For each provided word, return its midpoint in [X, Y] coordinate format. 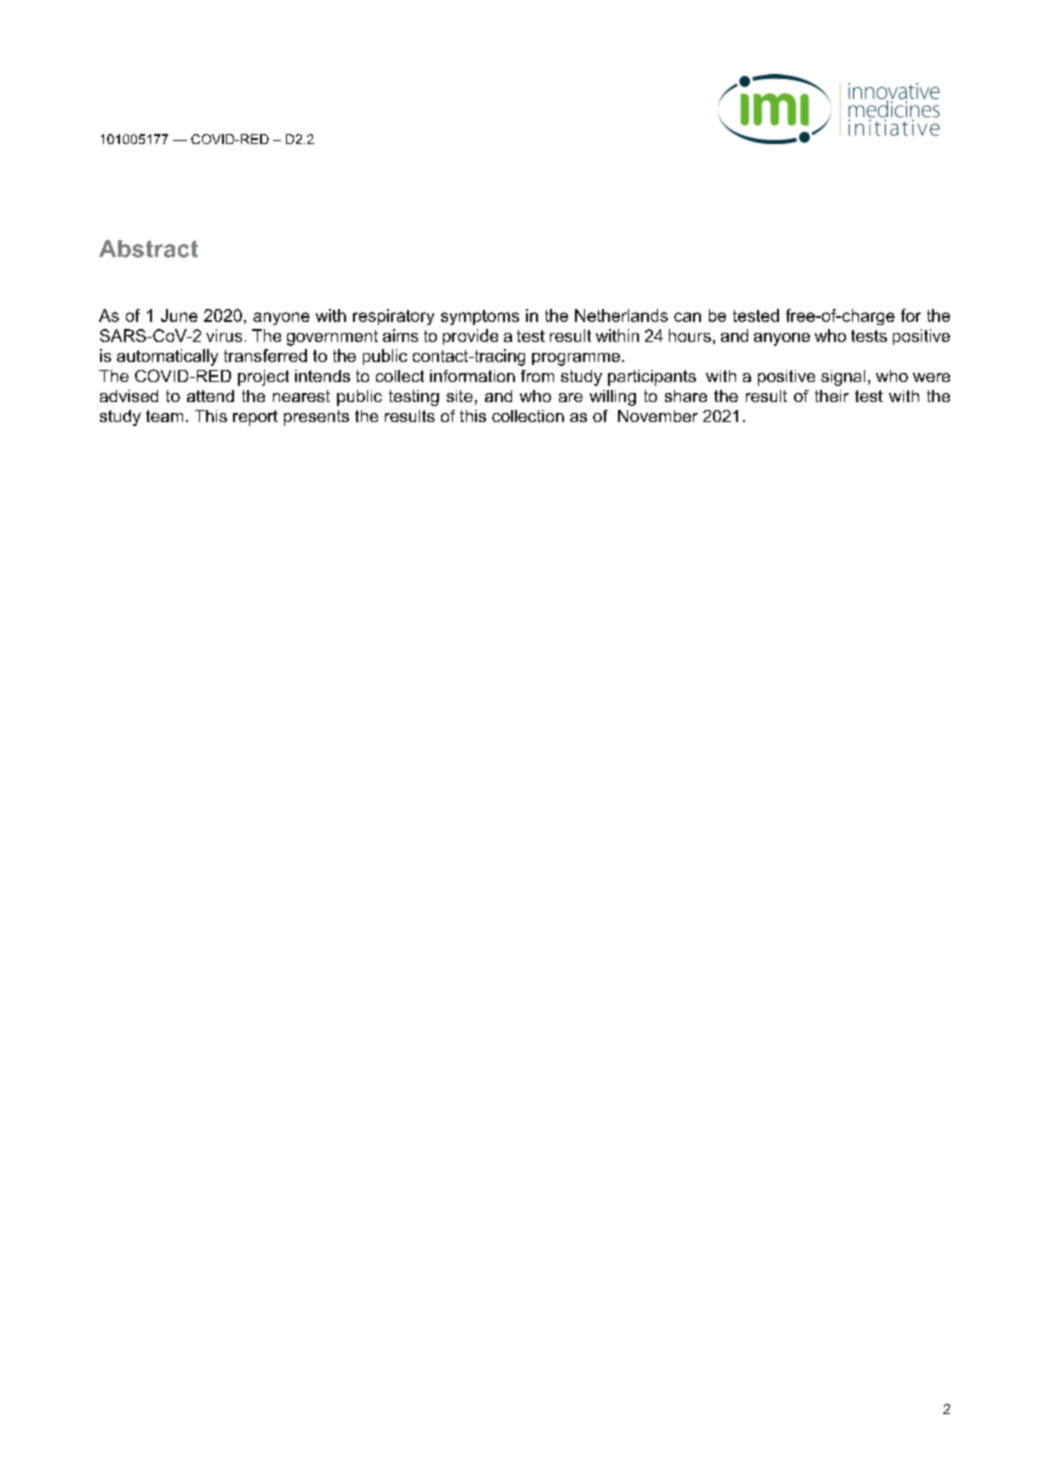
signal [843, 378]
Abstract [148, 249]
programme [577, 359]
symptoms [480, 317]
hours [690, 335]
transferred [265, 355]
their [832, 396]
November [658, 416]
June [179, 315]
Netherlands [621, 315]
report [255, 418]
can [687, 317]
